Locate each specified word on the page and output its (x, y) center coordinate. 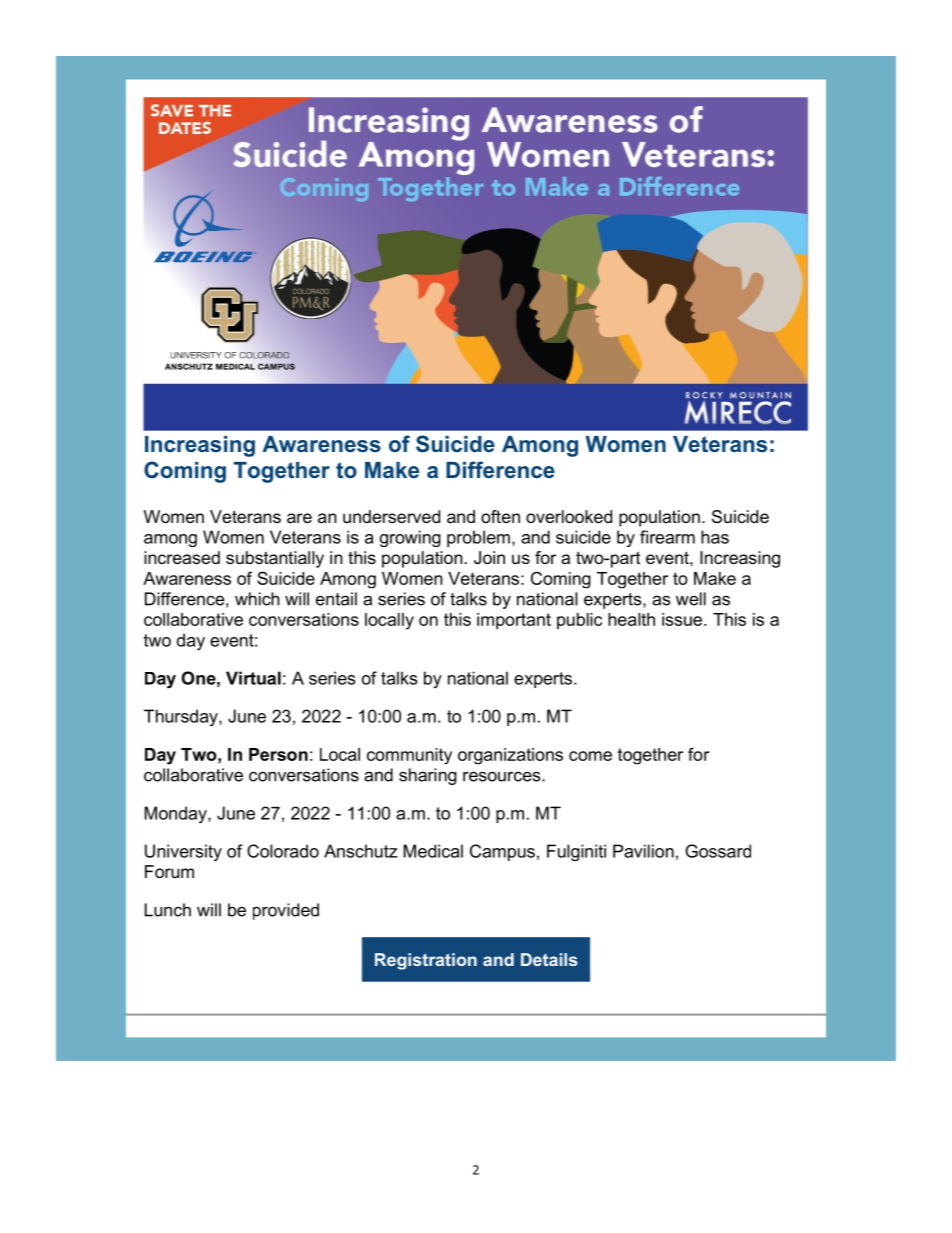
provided (286, 911)
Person (278, 754)
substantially (275, 559)
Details (549, 959)
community (409, 756)
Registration (426, 961)
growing (410, 538)
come (590, 756)
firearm (667, 537)
